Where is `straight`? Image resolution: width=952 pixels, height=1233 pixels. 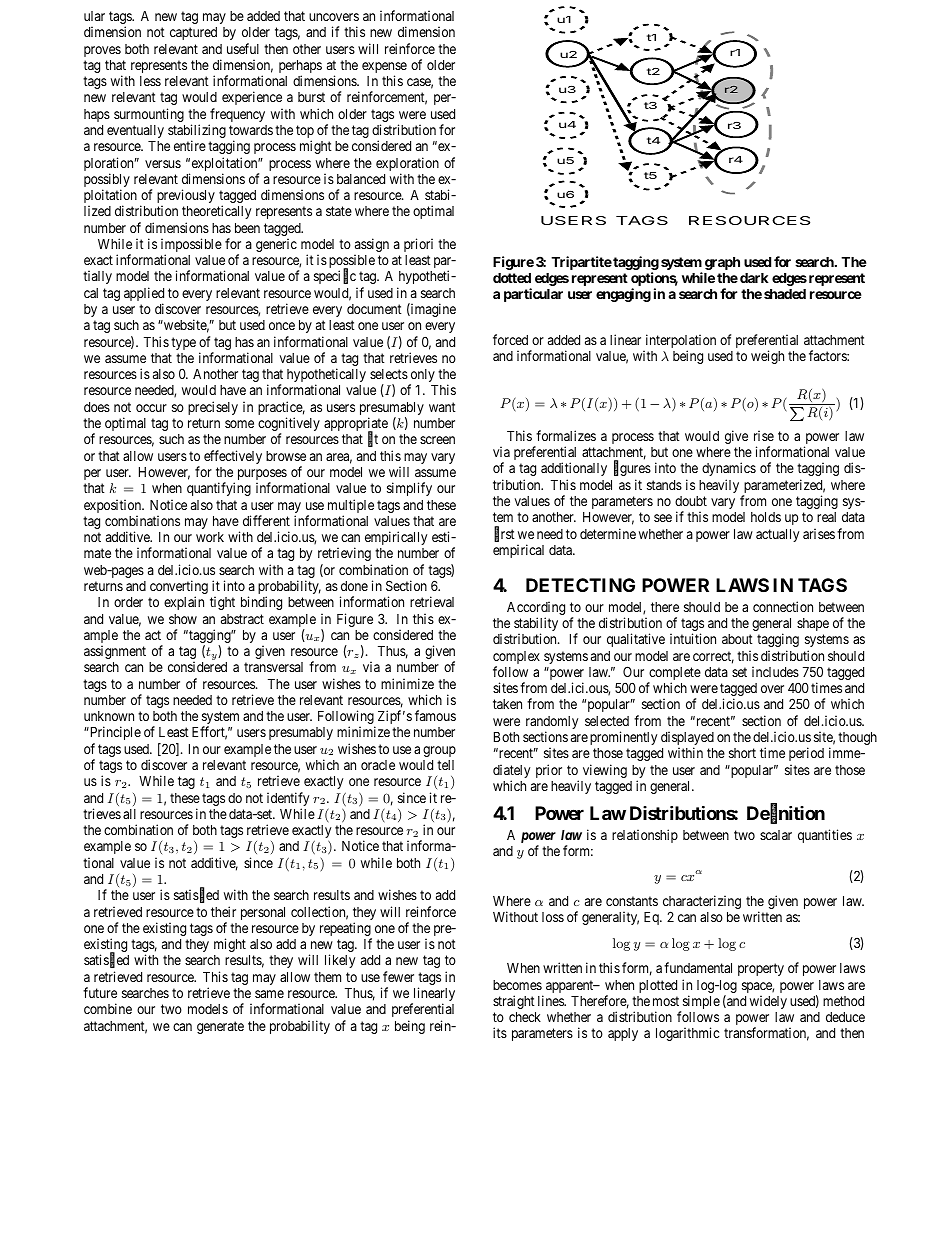
straight is located at coordinates (514, 1002).
